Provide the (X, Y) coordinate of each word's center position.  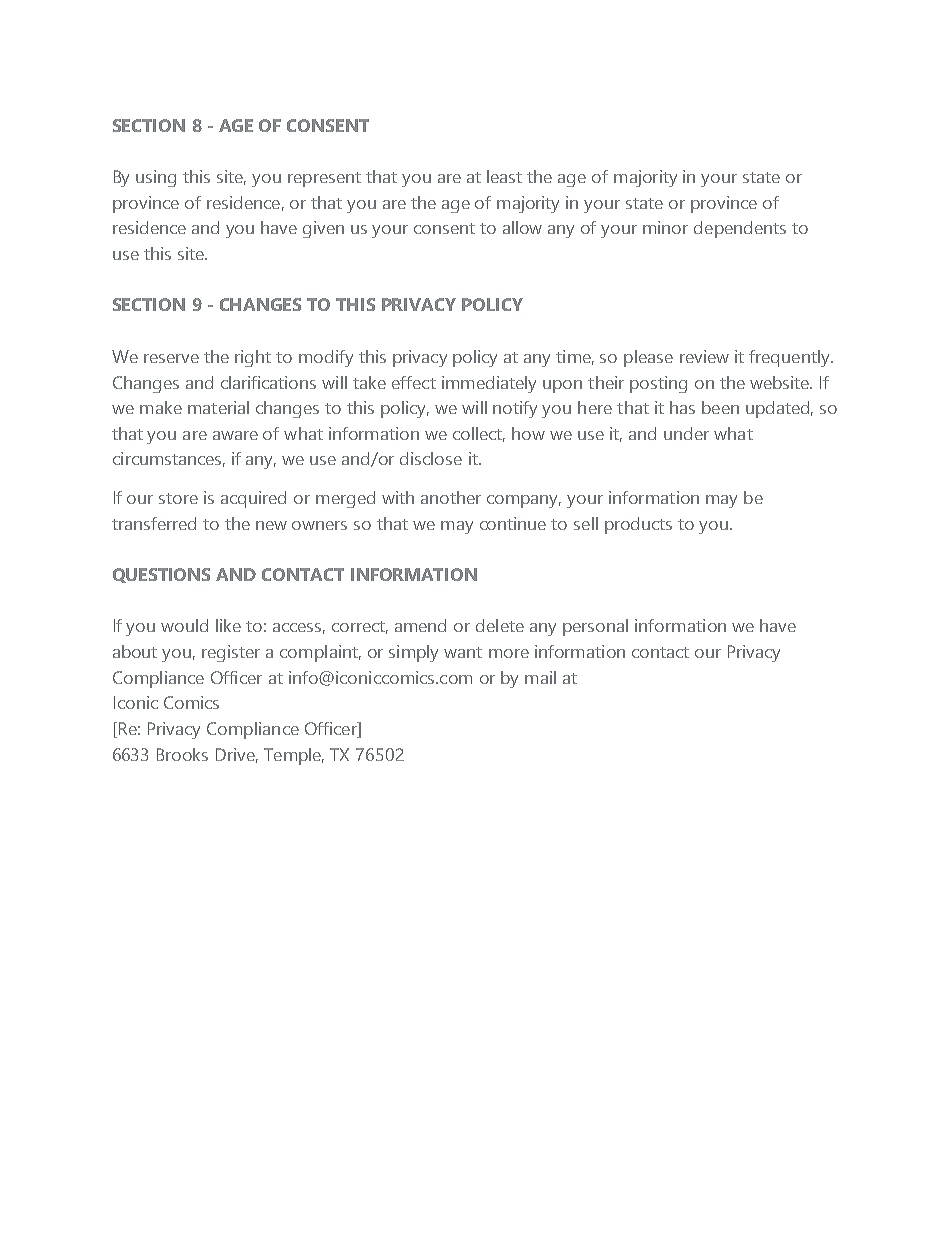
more (509, 653)
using (156, 178)
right (253, 358)
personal (595, 627)
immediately (489, 384)
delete (500, 625)
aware (235, 435)
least (504, 176)
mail (540, 677)
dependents (740, 229)
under (686, 433)
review (704, 356)
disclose (431, 458)
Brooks (182, 754)
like (228, 625)
